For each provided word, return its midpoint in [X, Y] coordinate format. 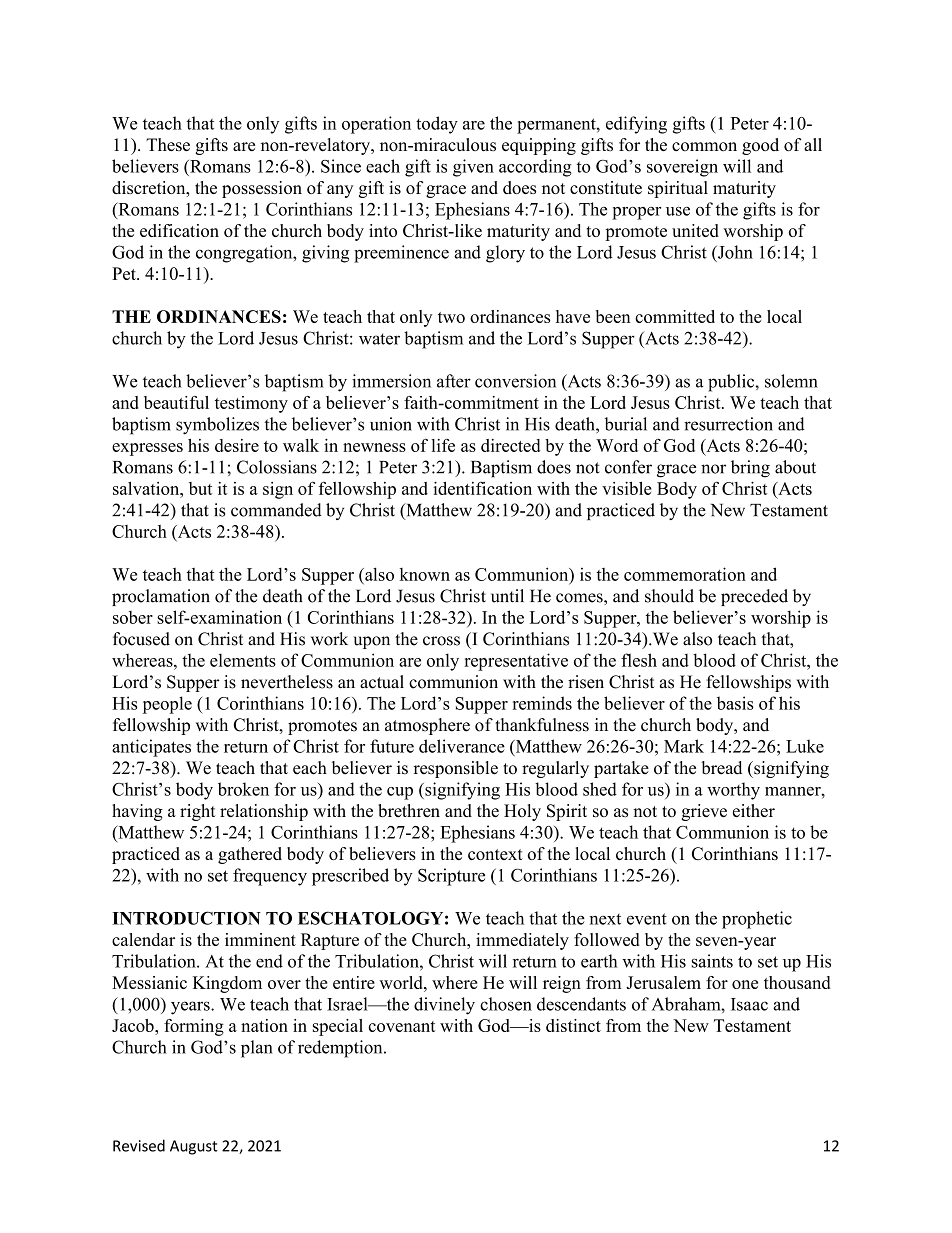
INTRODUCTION [186, 918]
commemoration [685, 574]
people [167, 705]
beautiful [176, 402]
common [704, 146]
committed [675, 316]
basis [735, 703]
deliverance [462, 746]
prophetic [757, 920]
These [168, 145]
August [194, 1147]
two [451, 317]
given [473, 168]
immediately [522, 941]
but [200, 488]
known [425, 574]
